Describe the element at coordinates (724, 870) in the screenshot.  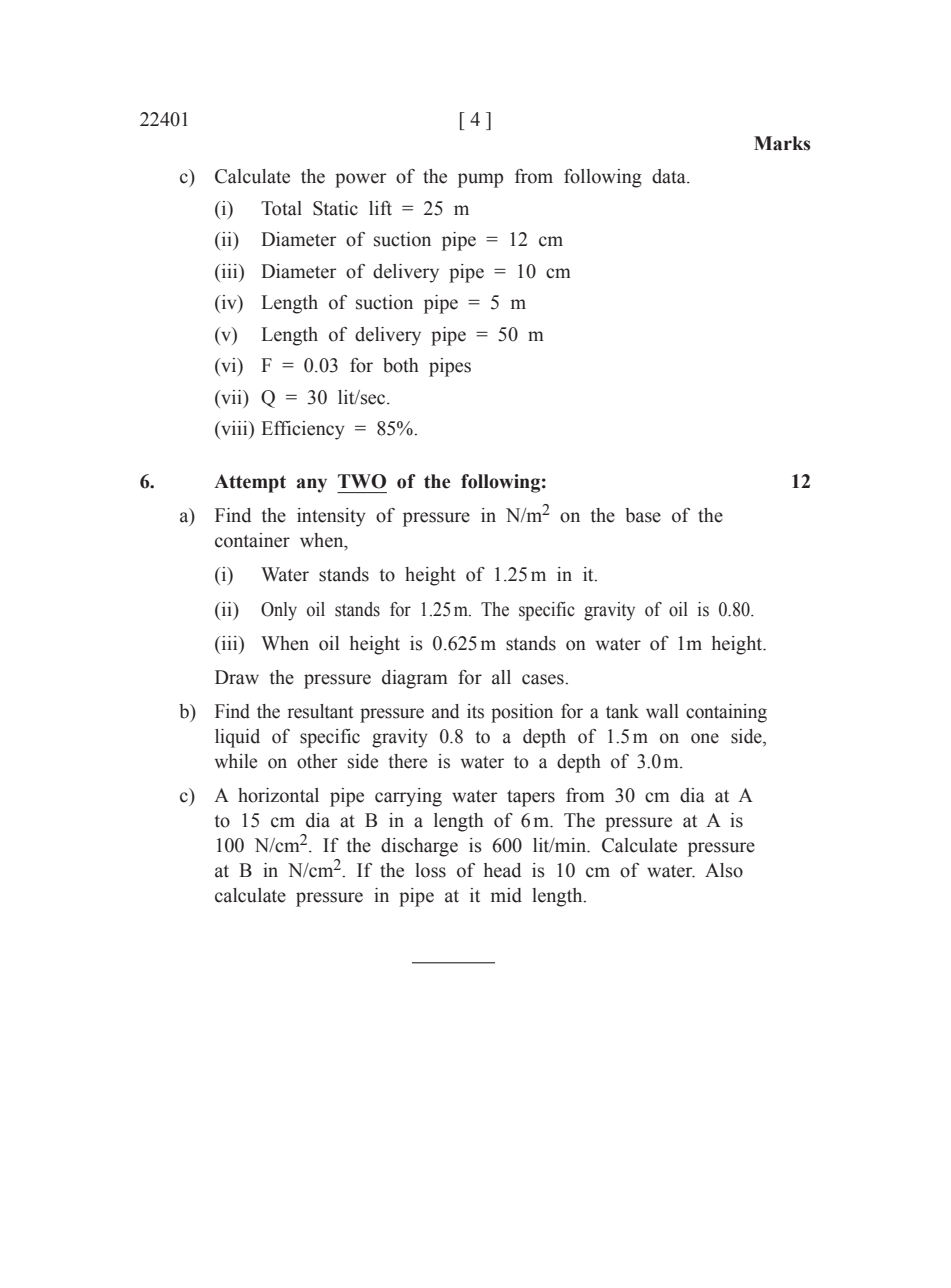
I see `Also` at that location.
